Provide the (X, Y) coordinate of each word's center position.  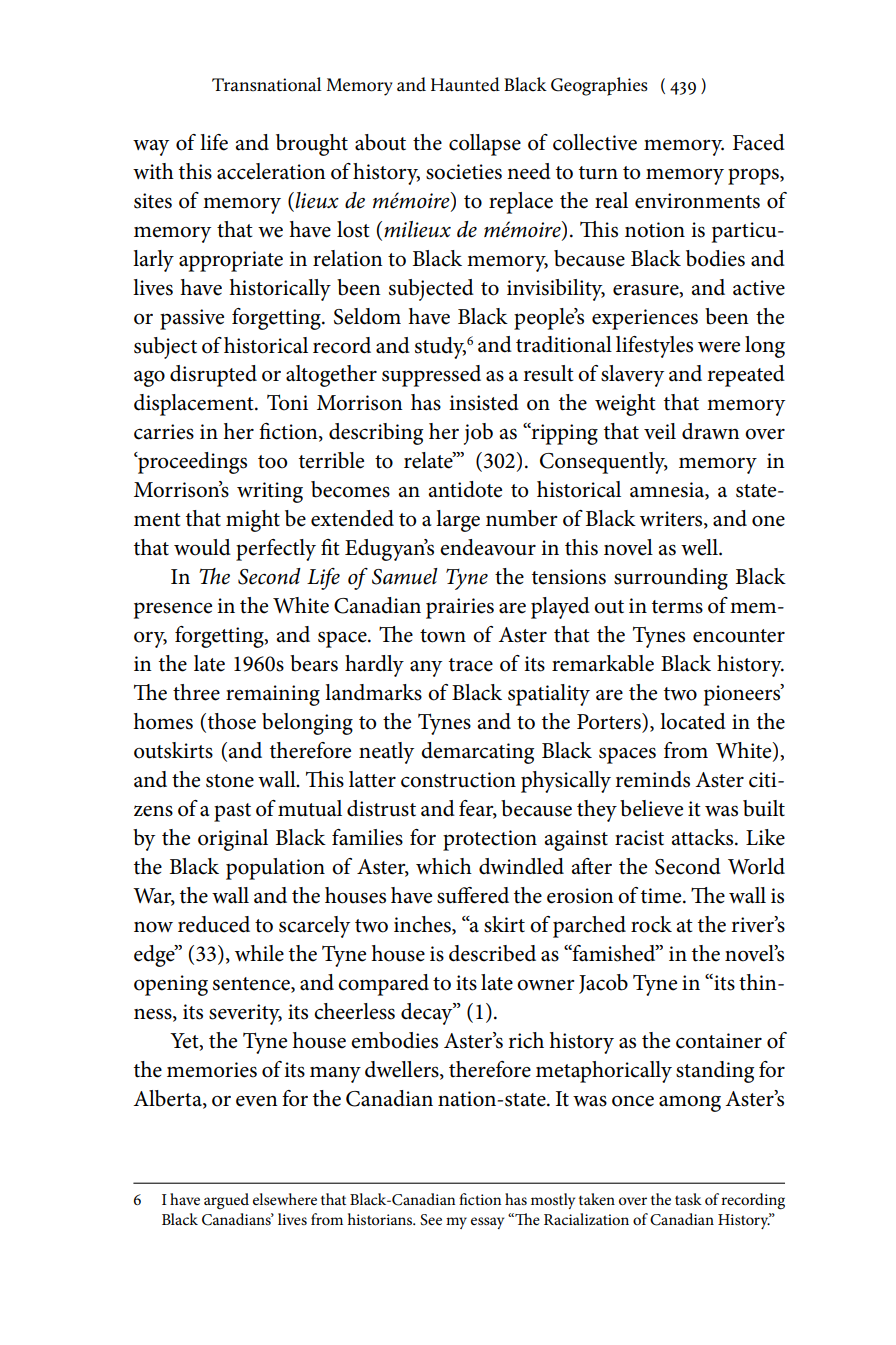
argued (226, 1201)
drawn (711, 431)
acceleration (271, 171)
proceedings (191, 463)
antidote (465, 489)
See (431, 1220)
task (688, 1199)
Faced (759, 142)
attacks (703, 837)
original (233, 840)
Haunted (465, 84)
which (444, 866)
